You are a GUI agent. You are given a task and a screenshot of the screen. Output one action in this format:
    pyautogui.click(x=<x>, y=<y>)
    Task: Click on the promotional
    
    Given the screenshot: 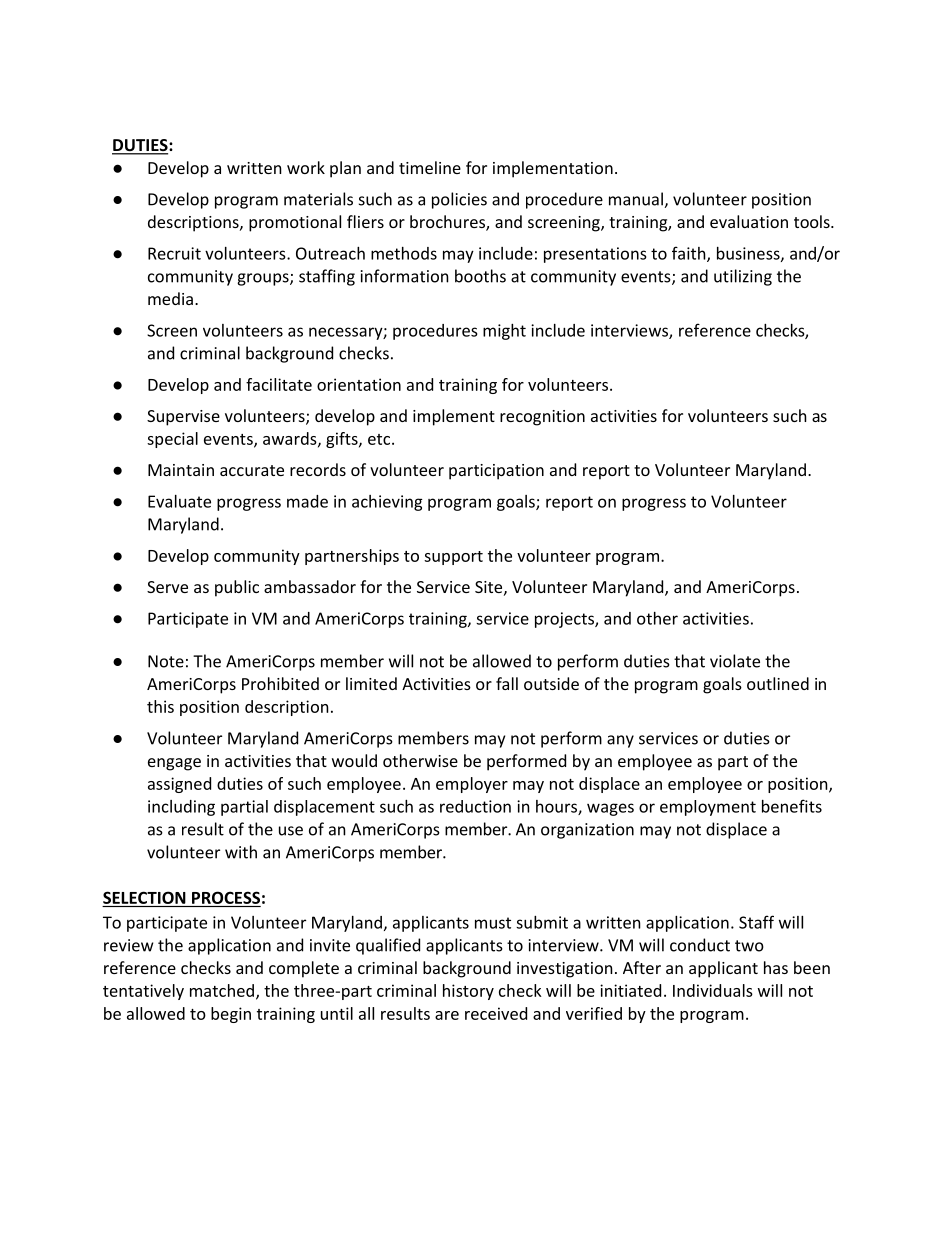 What is the action you would take?
    pyautogui.click(x=295, y=223)
